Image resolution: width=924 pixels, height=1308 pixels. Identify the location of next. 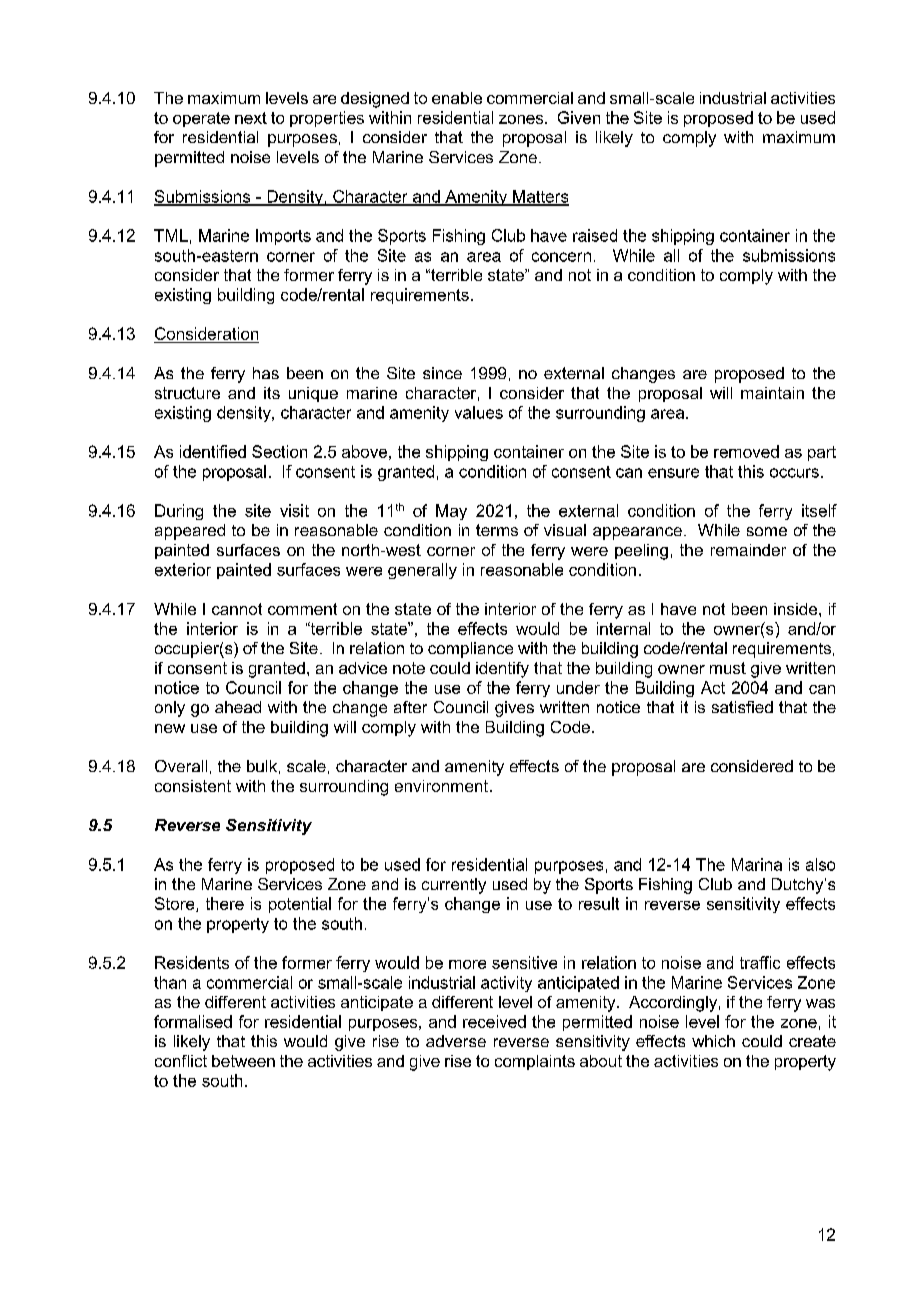
(251, 118).
